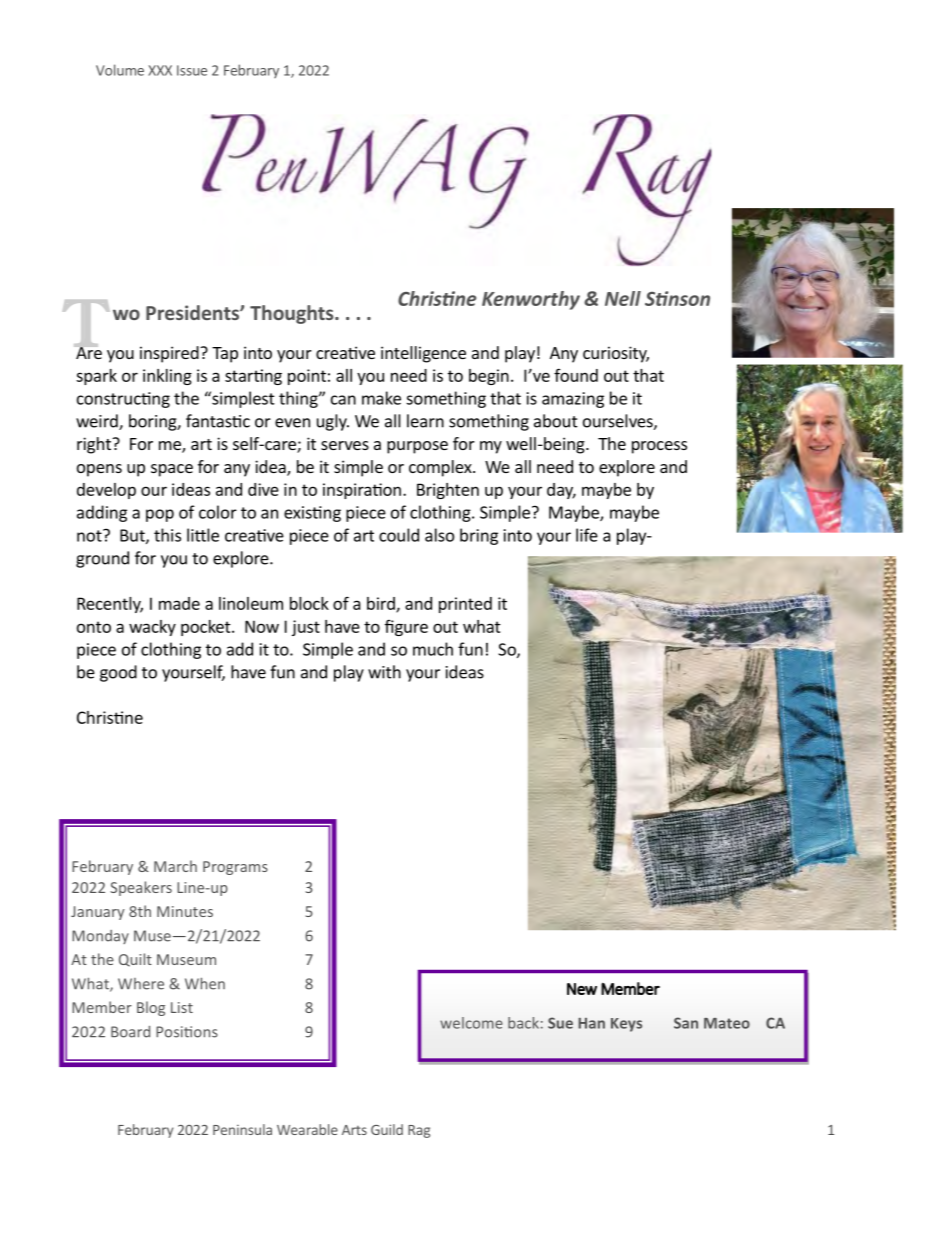  What do you see at coordinates (179, 603) in the screenshot?
I see `made` at bounding box center [179, 603].
